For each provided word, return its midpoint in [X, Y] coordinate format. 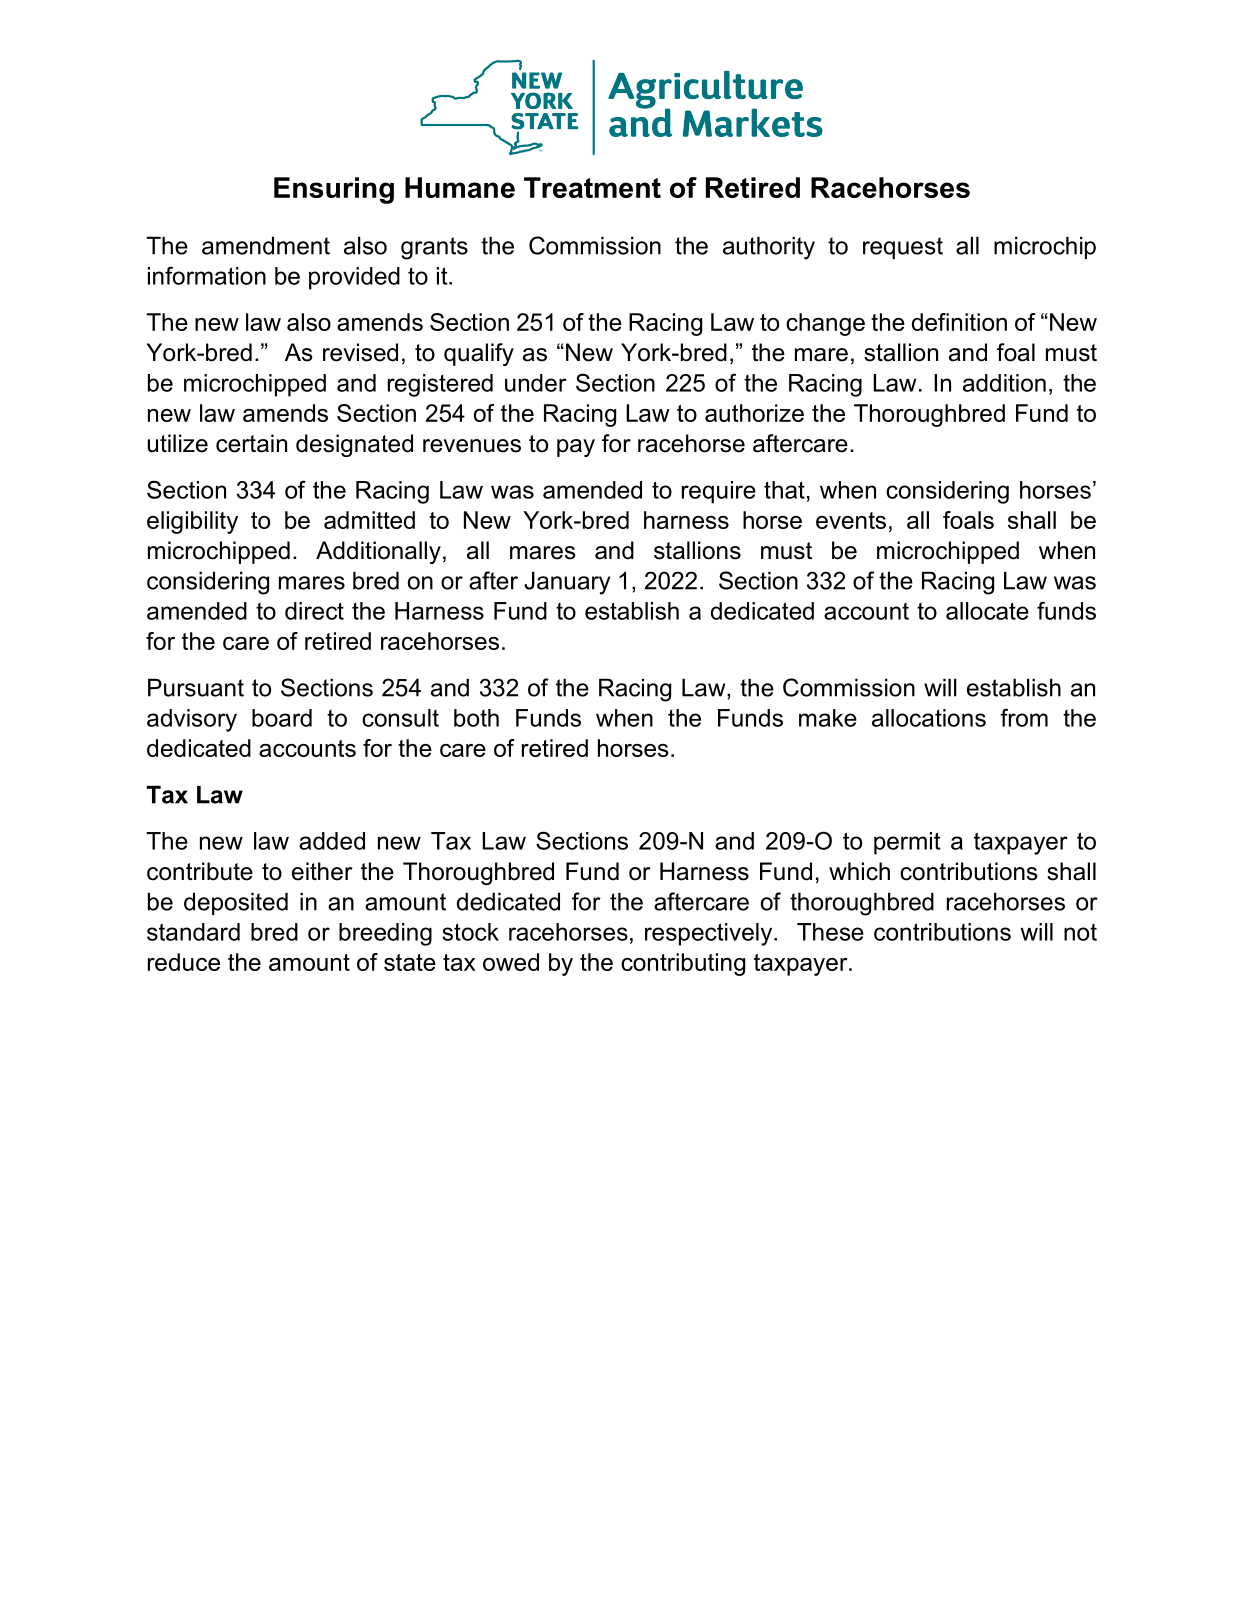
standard [193, 932]
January [567, 583]
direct [314, 611]
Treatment [592, 187]
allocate [987, 611]
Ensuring [334, 190]
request [903, 248]
